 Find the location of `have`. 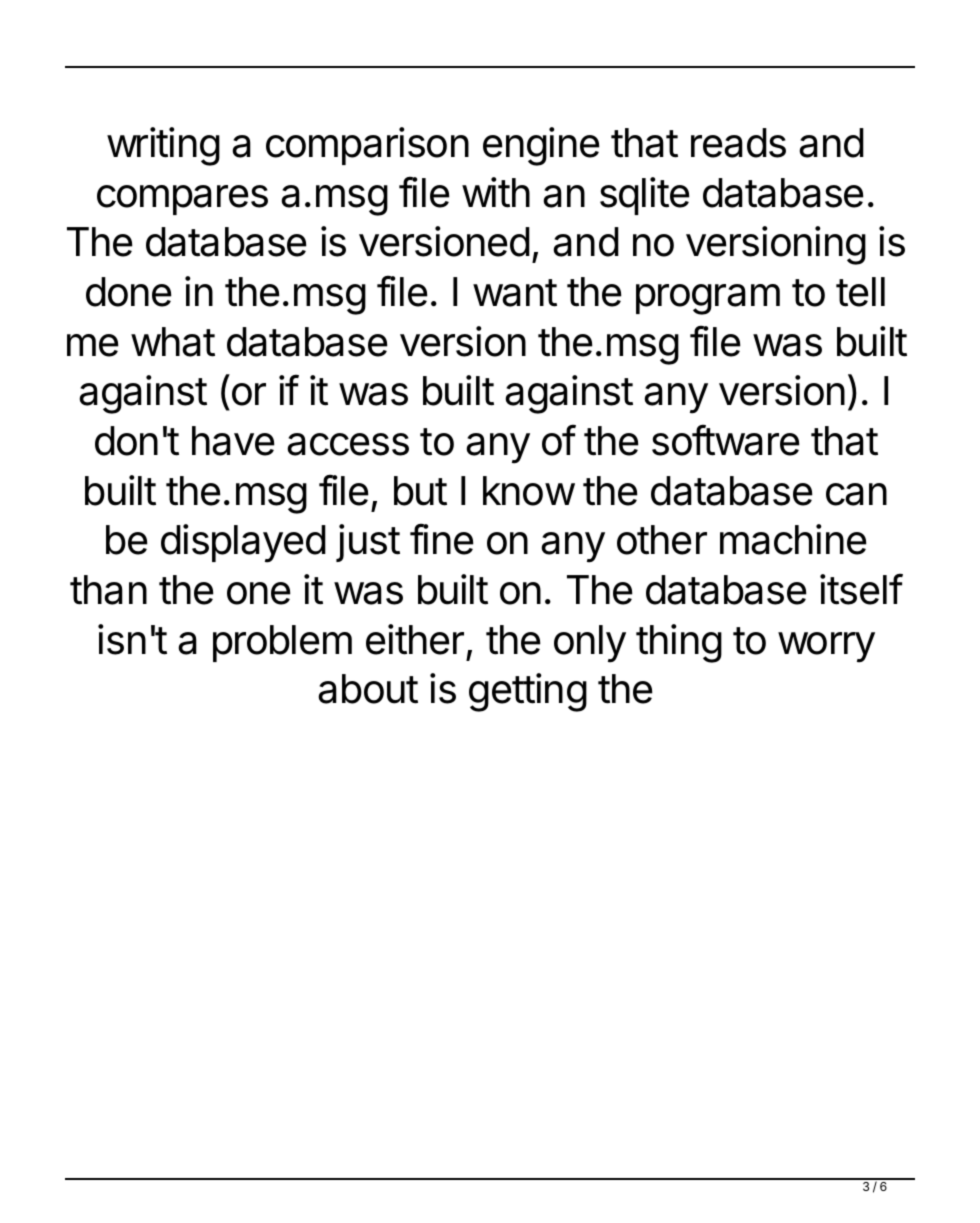

have is located at coordinates (233, 441).
